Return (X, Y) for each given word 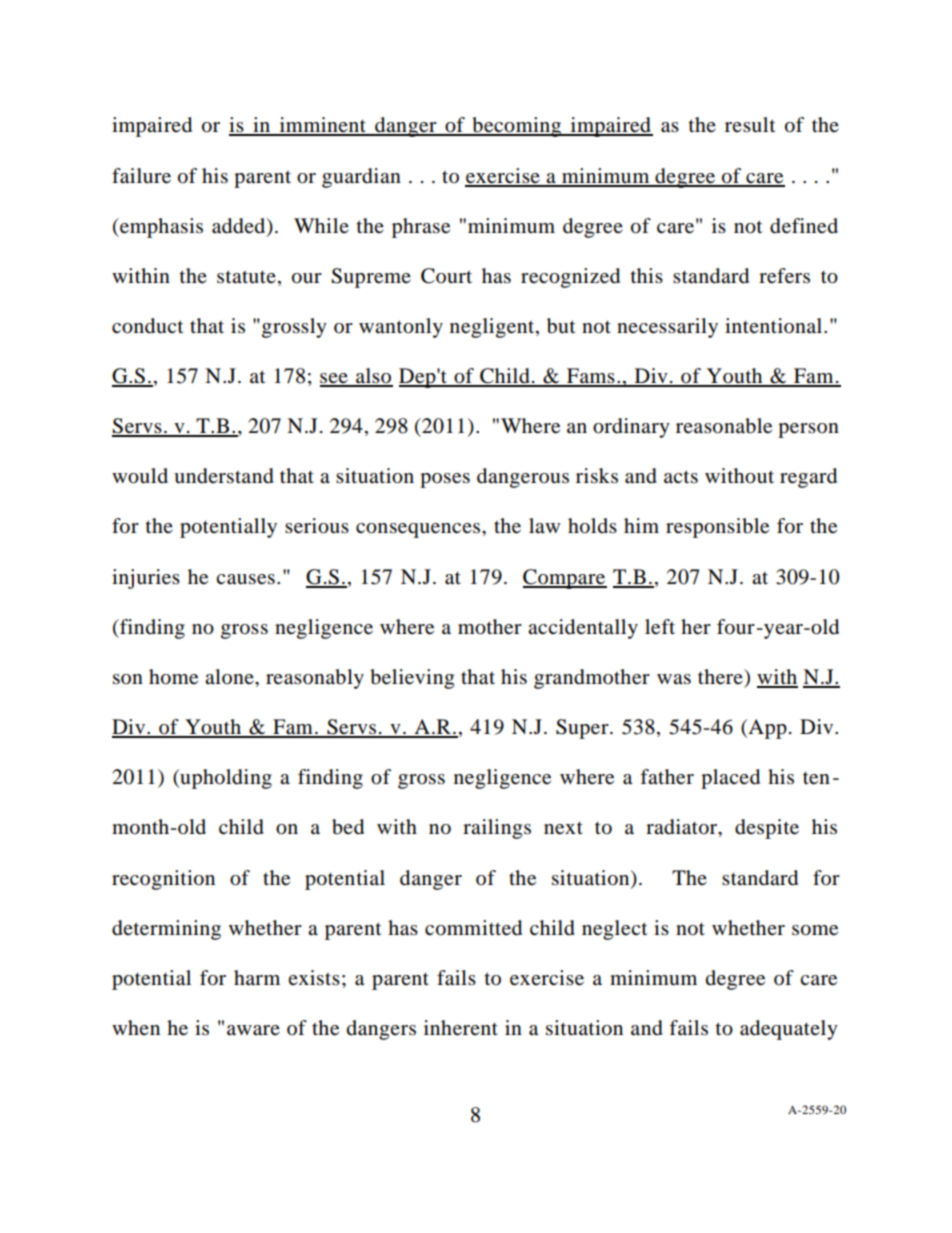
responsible (717, 528)
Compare (565, 579)
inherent (461, 1028)
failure (141, 176)
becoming (517, 127)
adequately (789, 1030)
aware (253, 1030)
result (750, 125)
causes (245, 579)
